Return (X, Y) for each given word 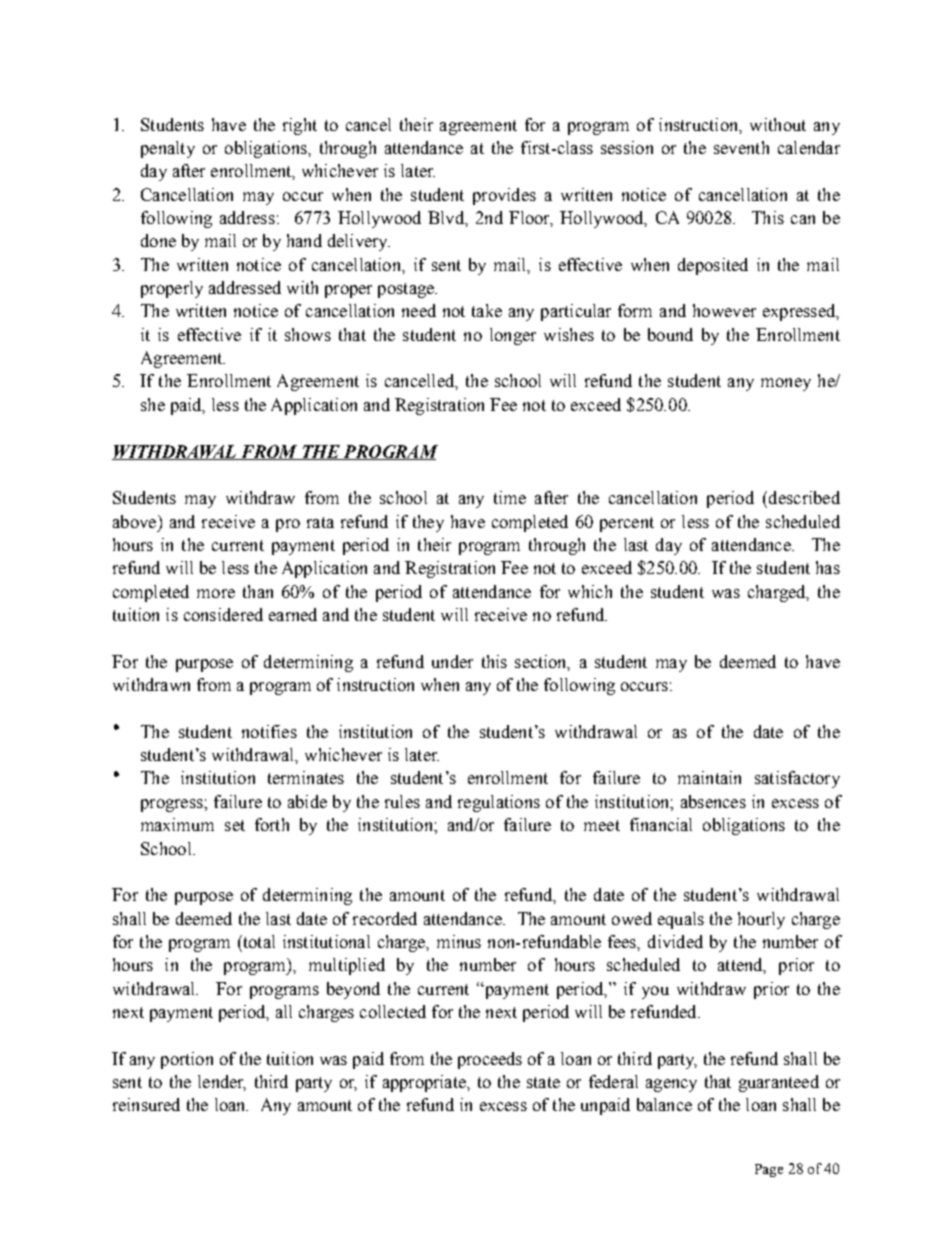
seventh (741, 147)
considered (223, 614)
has (828, 567)
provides (504, 196)
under (452, 661)
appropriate (425, 1083)
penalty (168, 149)
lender (222, 1083)
